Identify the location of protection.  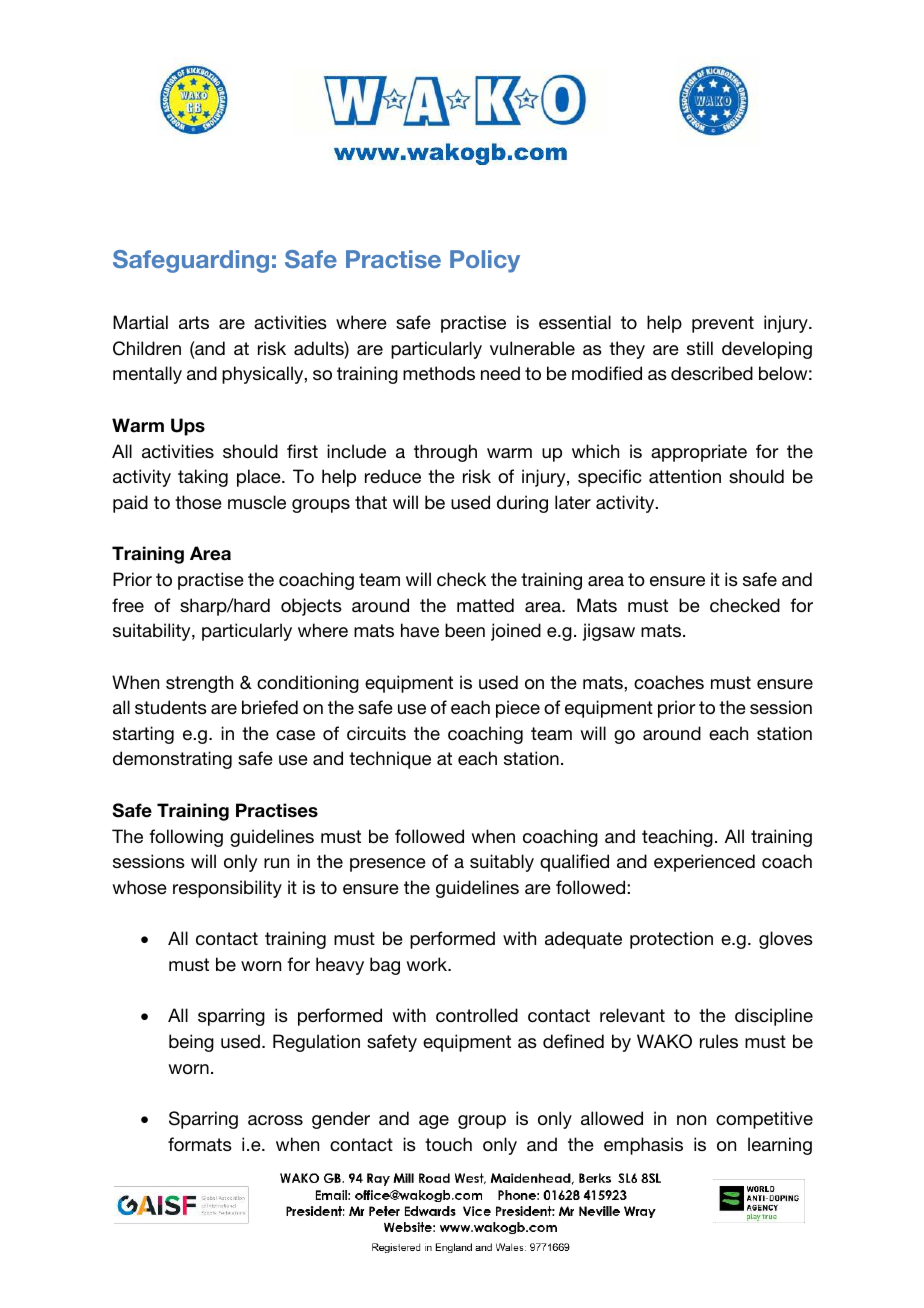
(671, 940).
